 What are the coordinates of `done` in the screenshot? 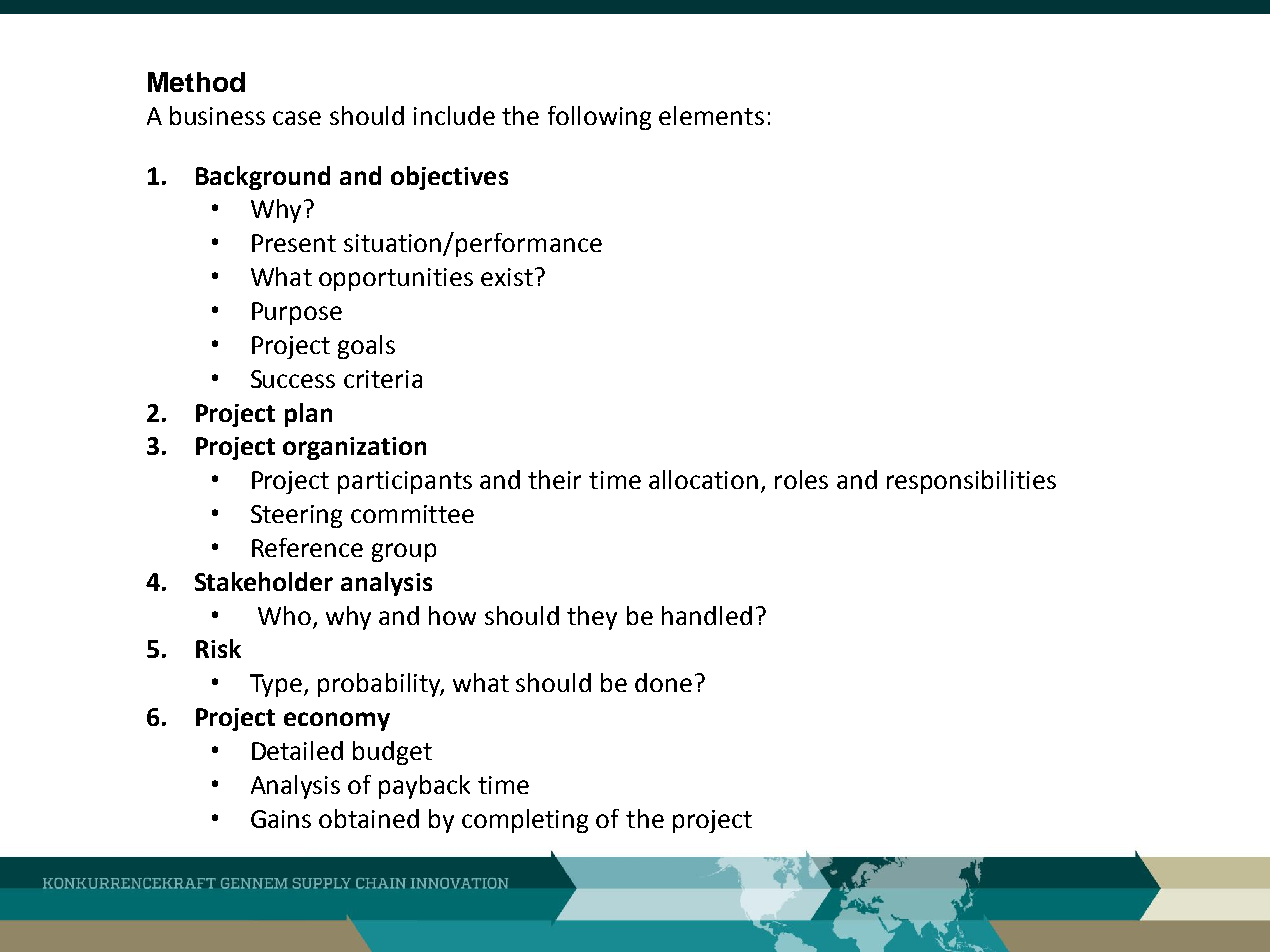 It's located at (663, 682).
